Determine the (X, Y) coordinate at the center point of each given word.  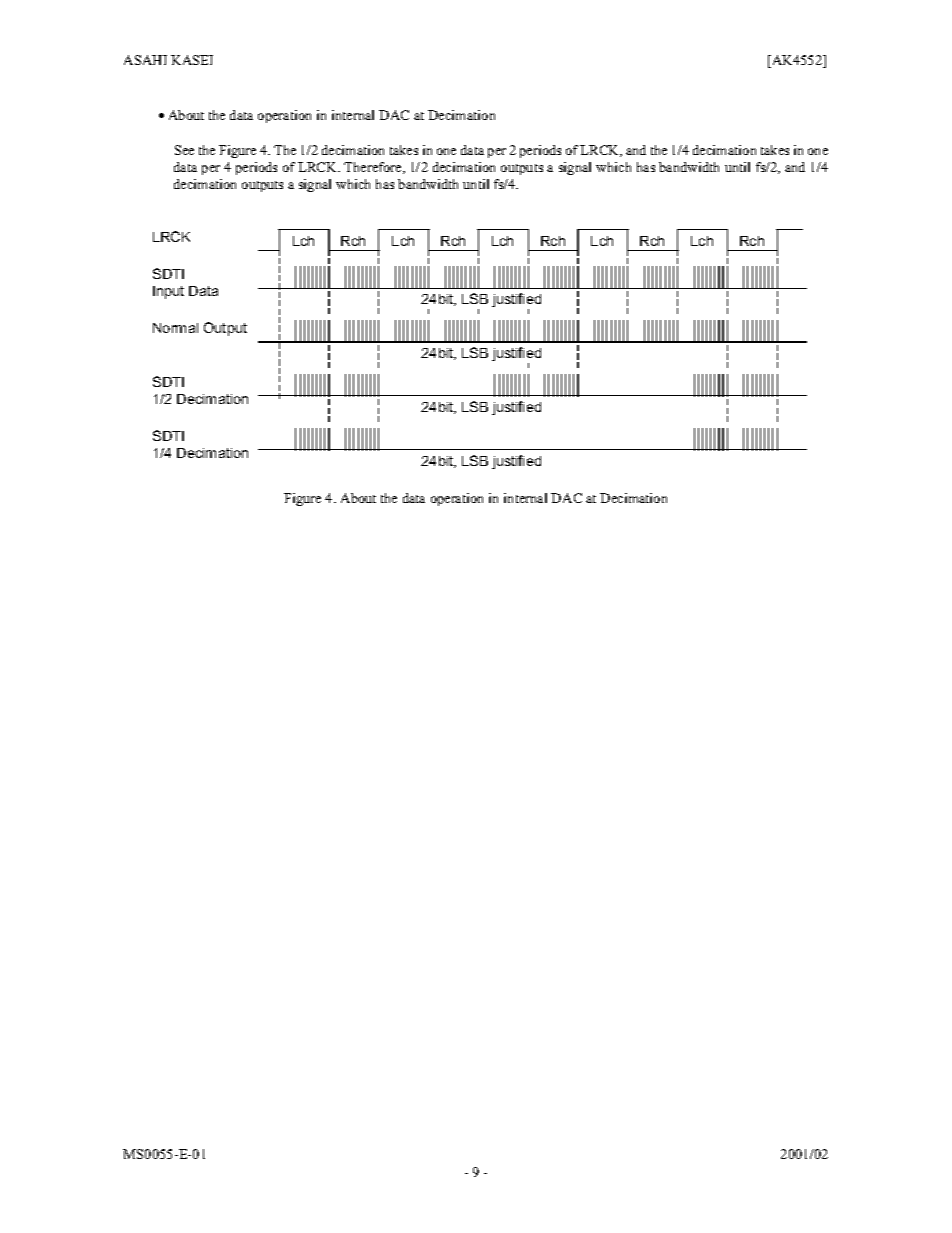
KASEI (192, 60)
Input (168, 292)
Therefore (374, 168)
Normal (175, 328)
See (184, 150)
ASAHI (145, 60)
